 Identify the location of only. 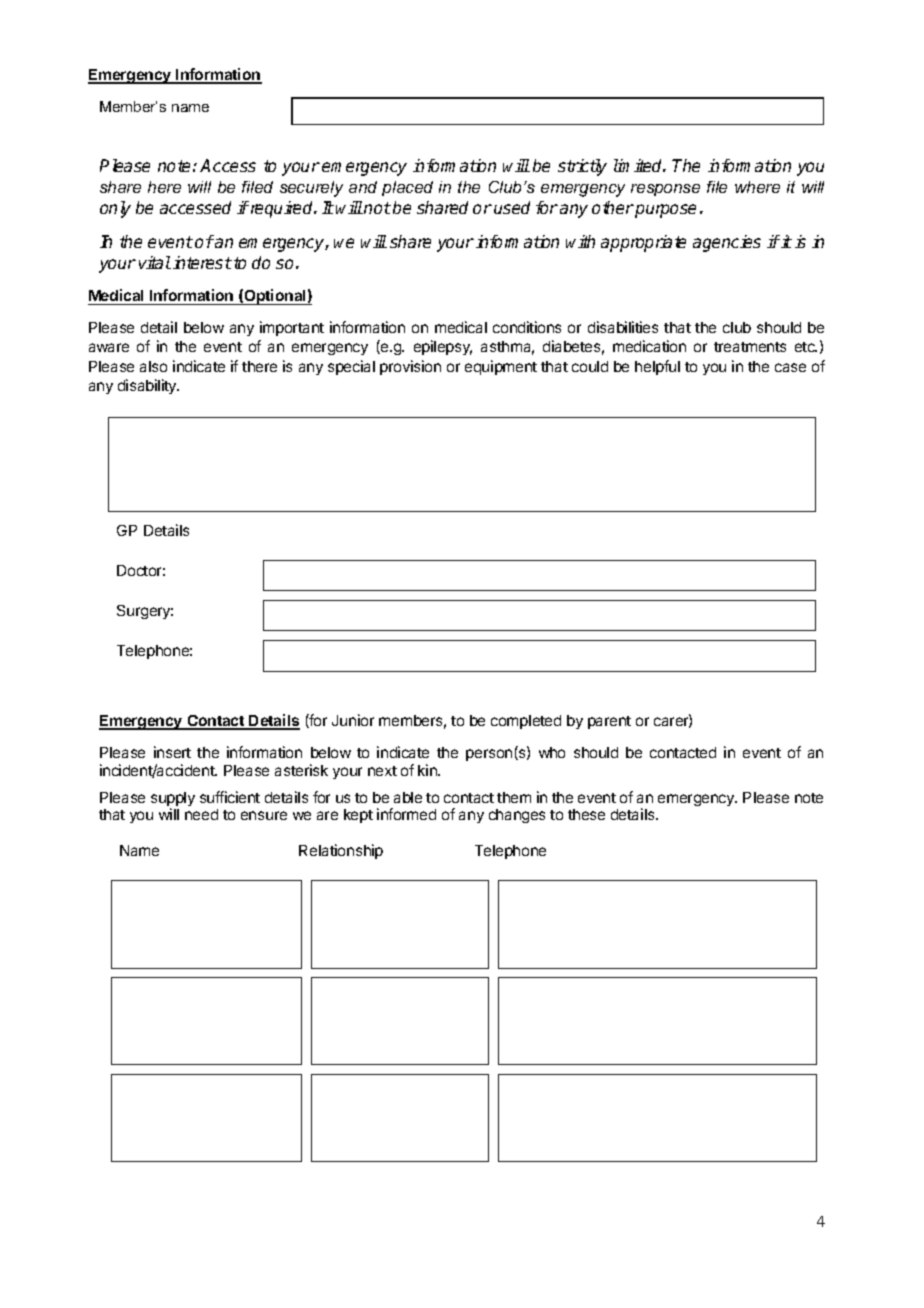
(115, 209).
